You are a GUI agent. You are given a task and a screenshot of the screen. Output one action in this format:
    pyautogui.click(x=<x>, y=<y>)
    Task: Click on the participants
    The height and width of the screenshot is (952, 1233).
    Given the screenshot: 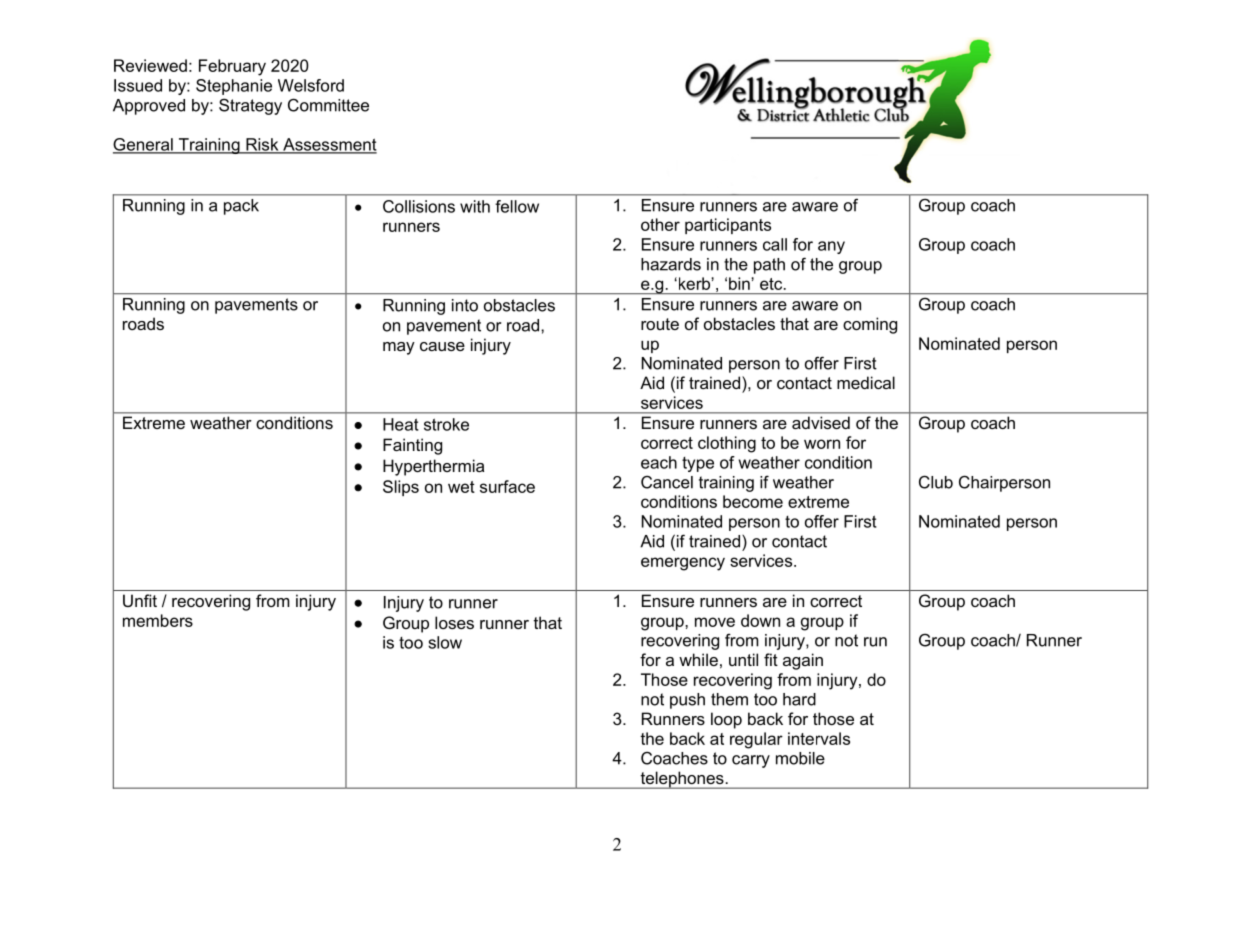 What is the action you would take?
    pyautogui.click(x=728, y=226)
